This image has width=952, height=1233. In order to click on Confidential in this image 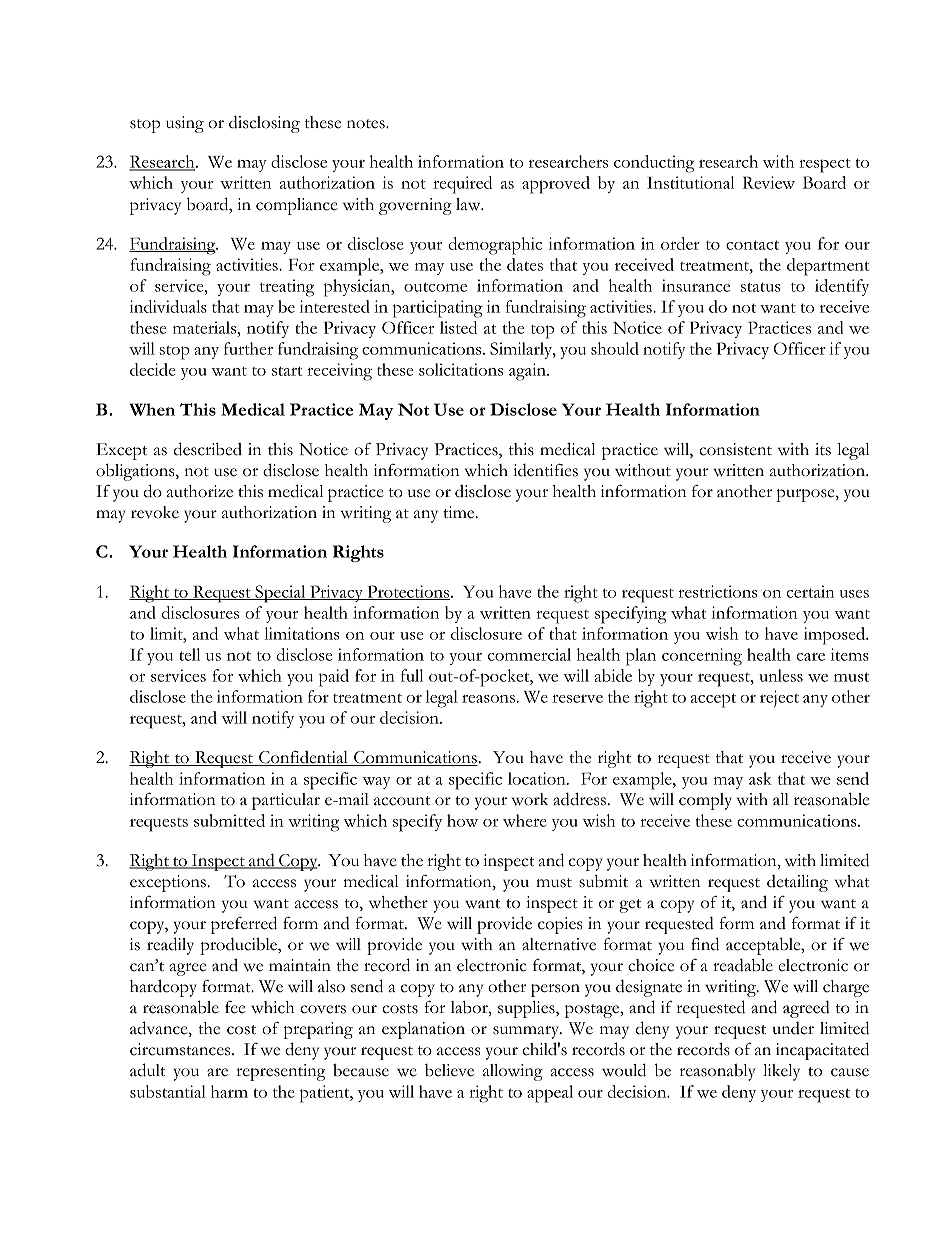, I will do `click(303, 758)`.
